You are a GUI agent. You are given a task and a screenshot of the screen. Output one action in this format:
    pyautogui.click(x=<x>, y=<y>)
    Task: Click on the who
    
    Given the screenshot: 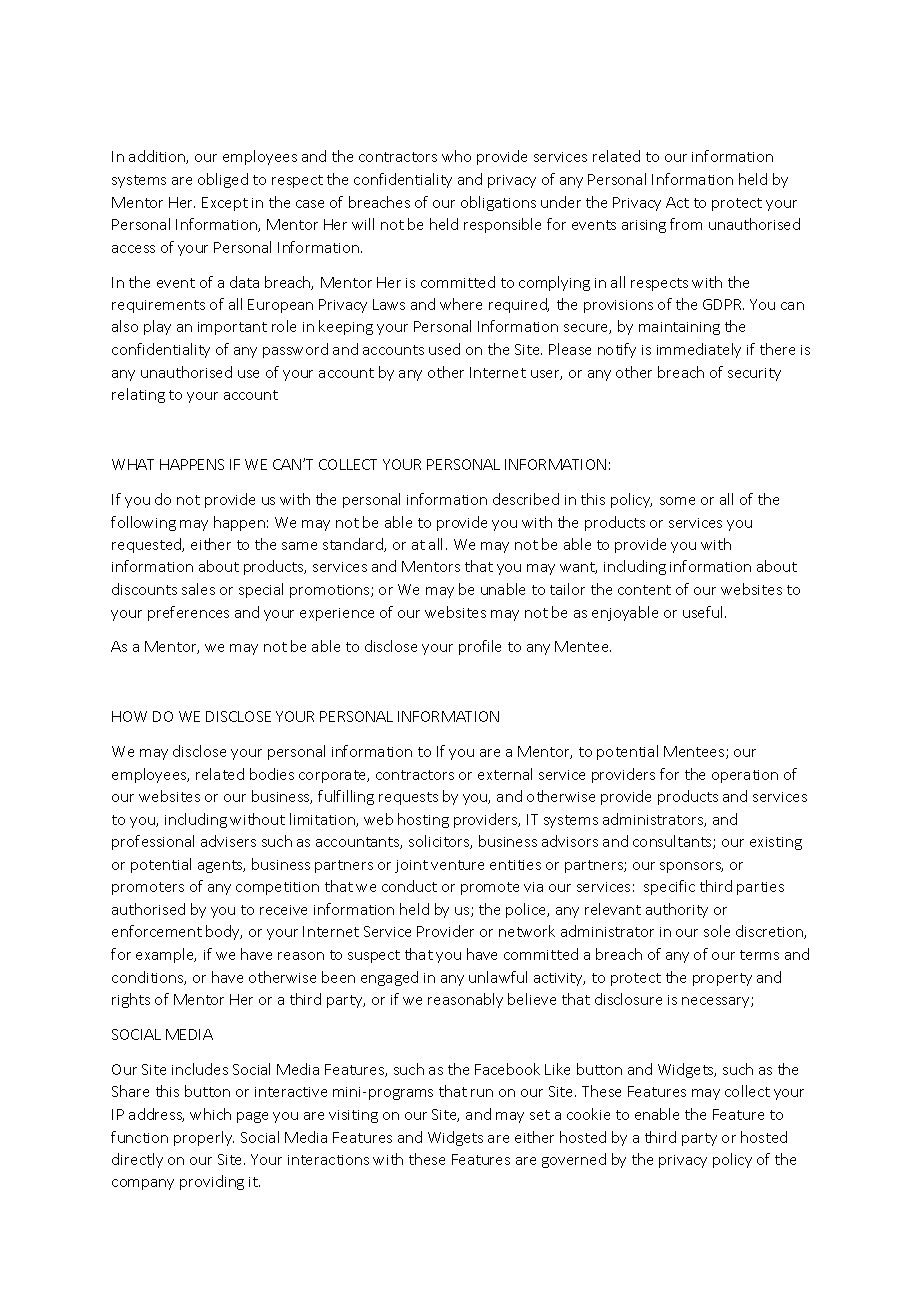 What is the action you would take?
    pyautogui.click(x=456, y=156)
